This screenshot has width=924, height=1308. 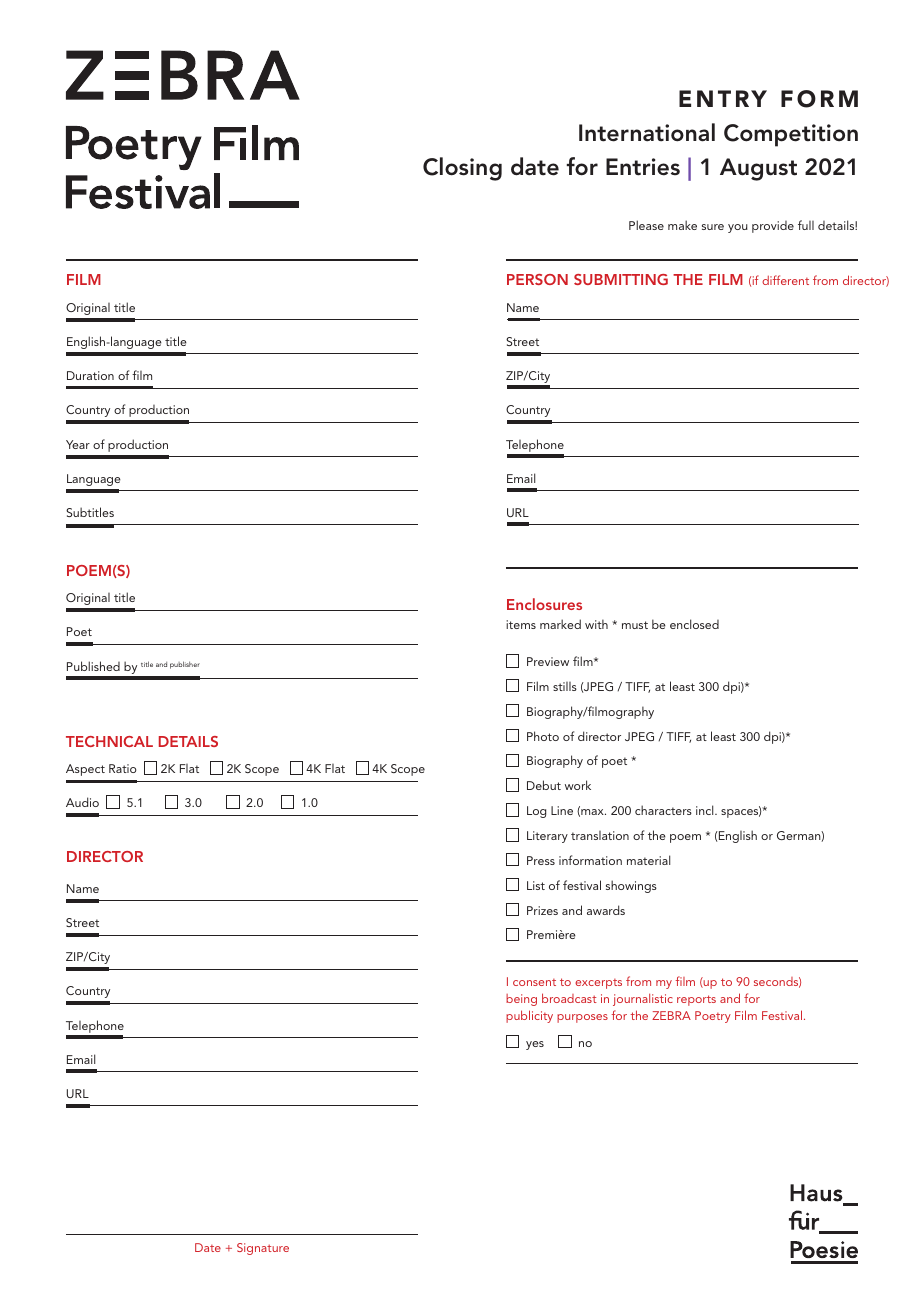 What do you see at coordinates (694, 624) in the screenshot?
I see `enclosed` at bounding box center [694, 624].
